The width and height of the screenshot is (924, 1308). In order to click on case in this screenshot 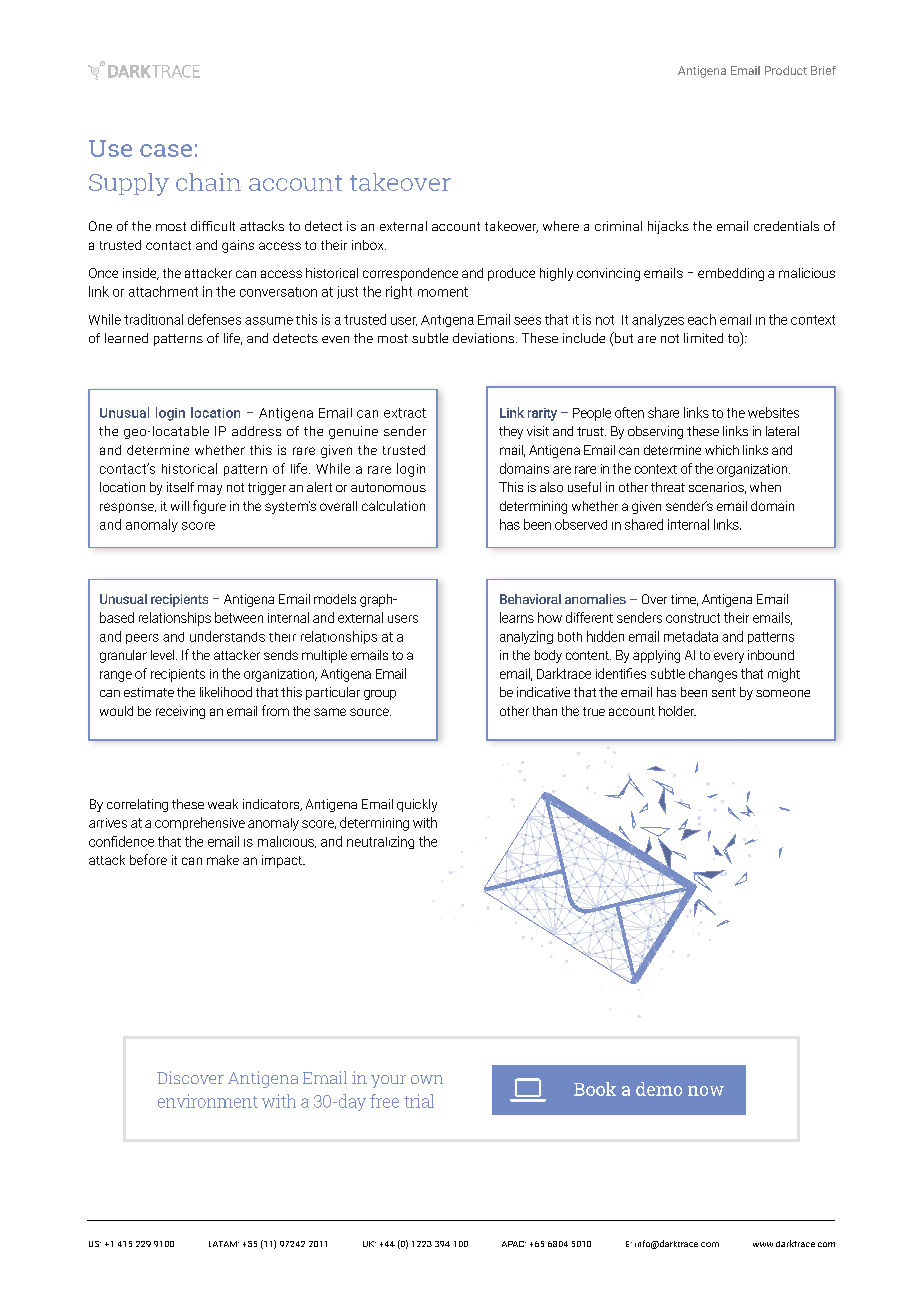, I will do `click(166, 150)`.
